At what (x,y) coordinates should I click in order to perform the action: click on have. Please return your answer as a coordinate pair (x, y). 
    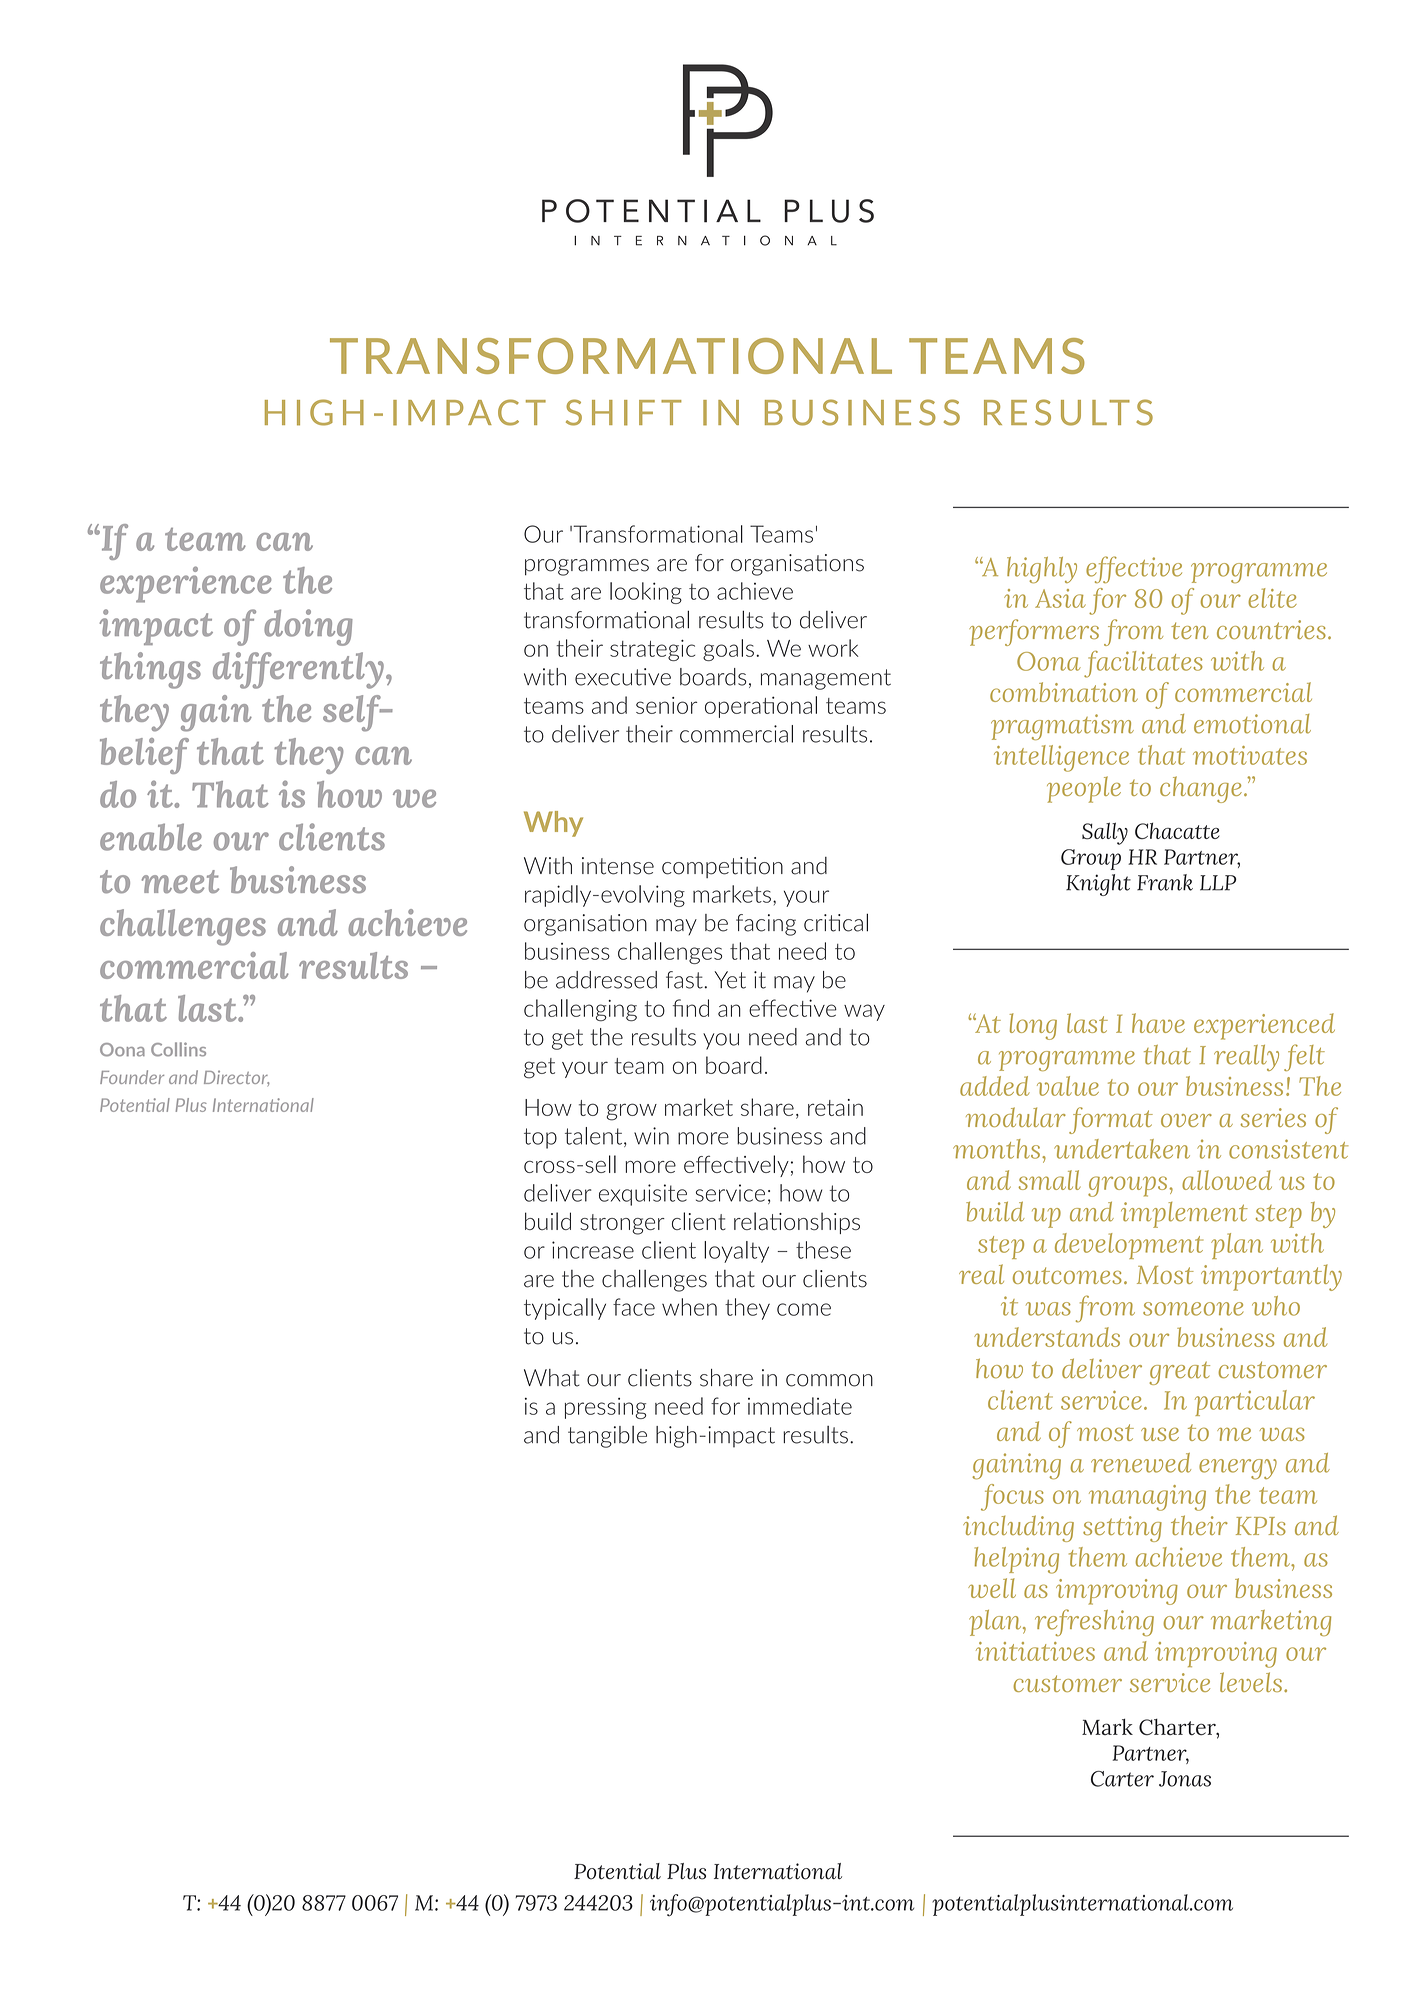
    Looking at the image, I should click on (1158, 1023).
